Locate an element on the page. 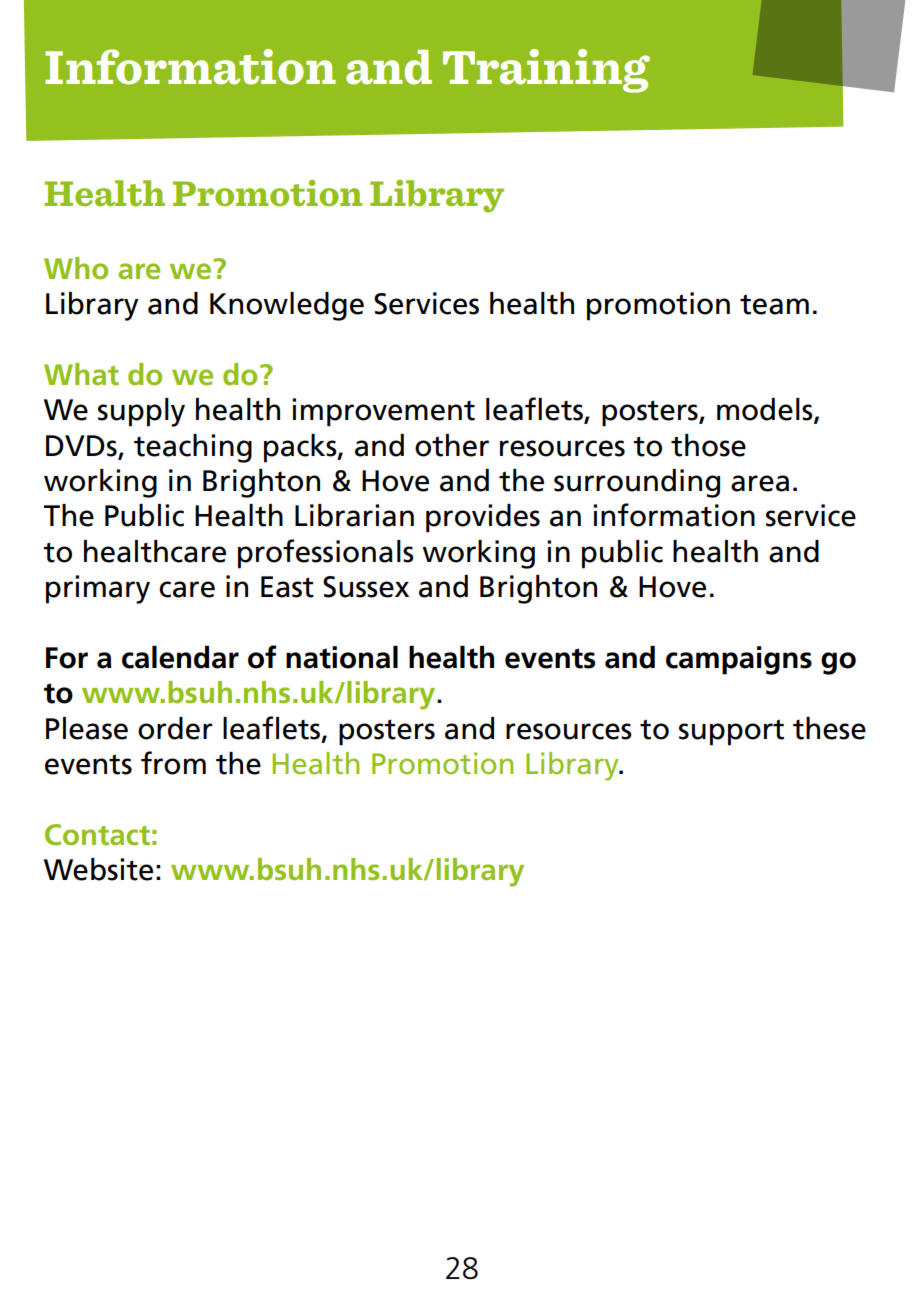 The height and width of the page is (1303, 924). campaigns is located at coordinates (739, 660).
